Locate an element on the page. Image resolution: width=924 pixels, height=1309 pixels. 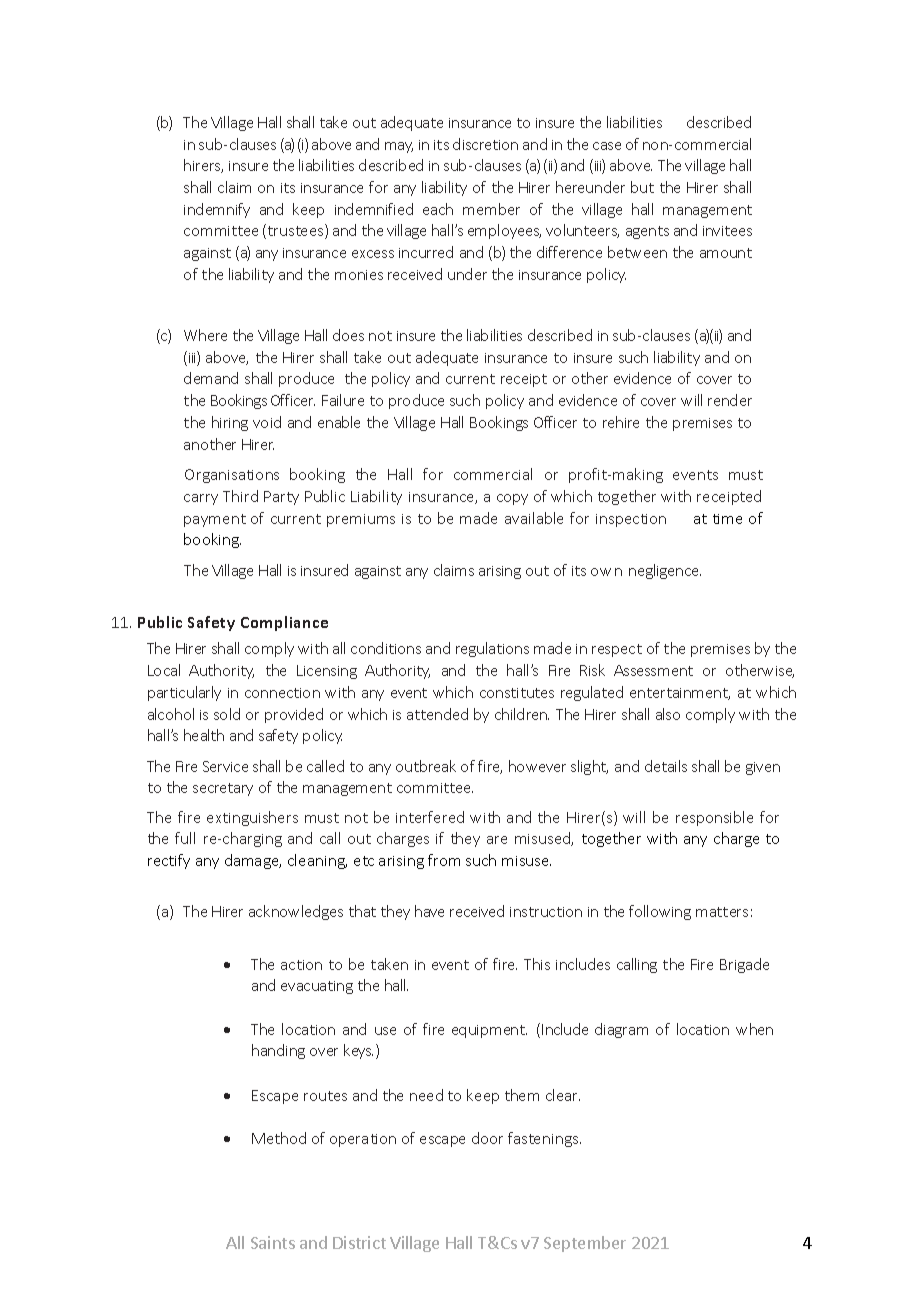
render is located at coordinates (730, 400).
